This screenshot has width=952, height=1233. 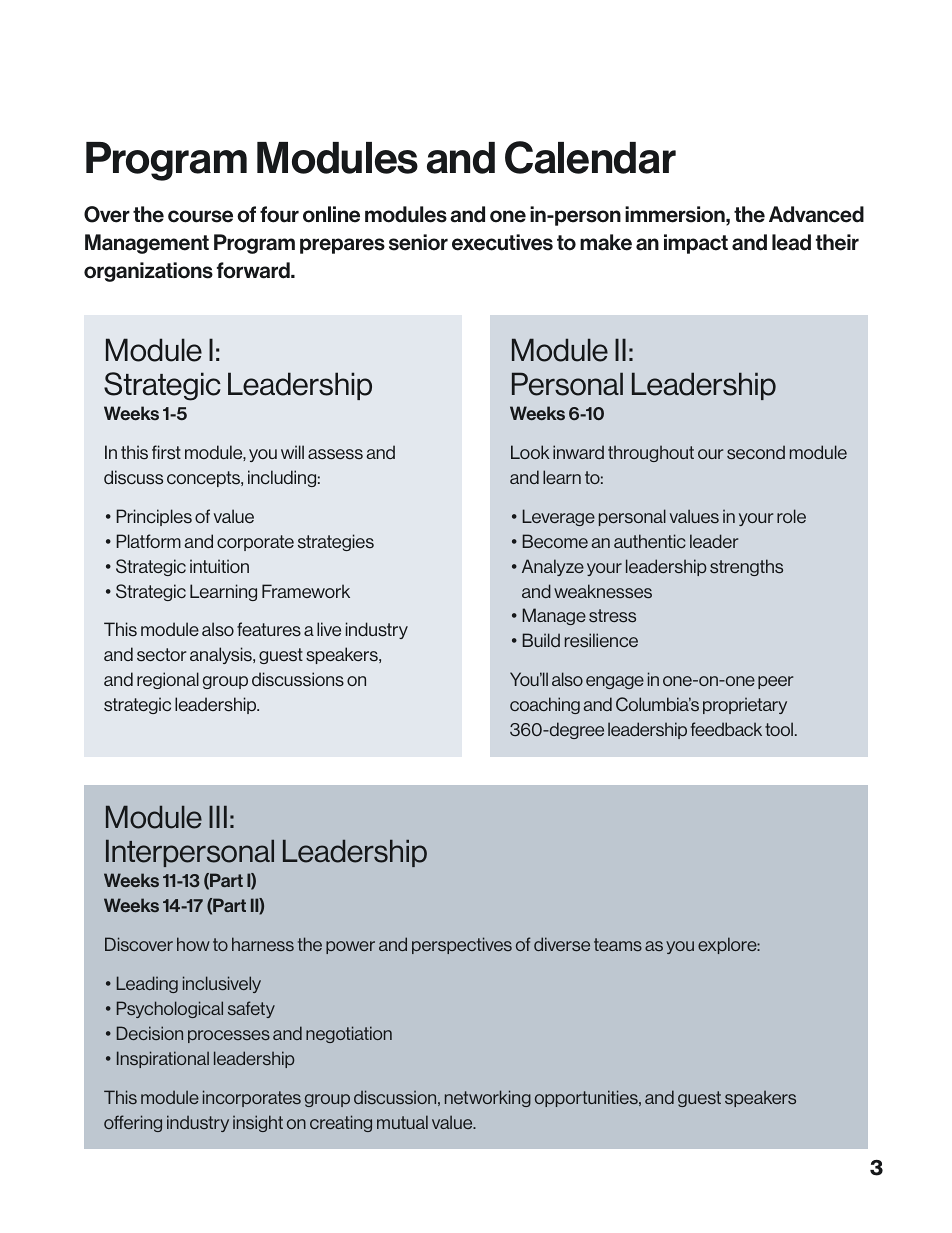 What do you see at coordinates (200, 216) in the screenshot?
I see `course` at bounding box center [200, 216].
